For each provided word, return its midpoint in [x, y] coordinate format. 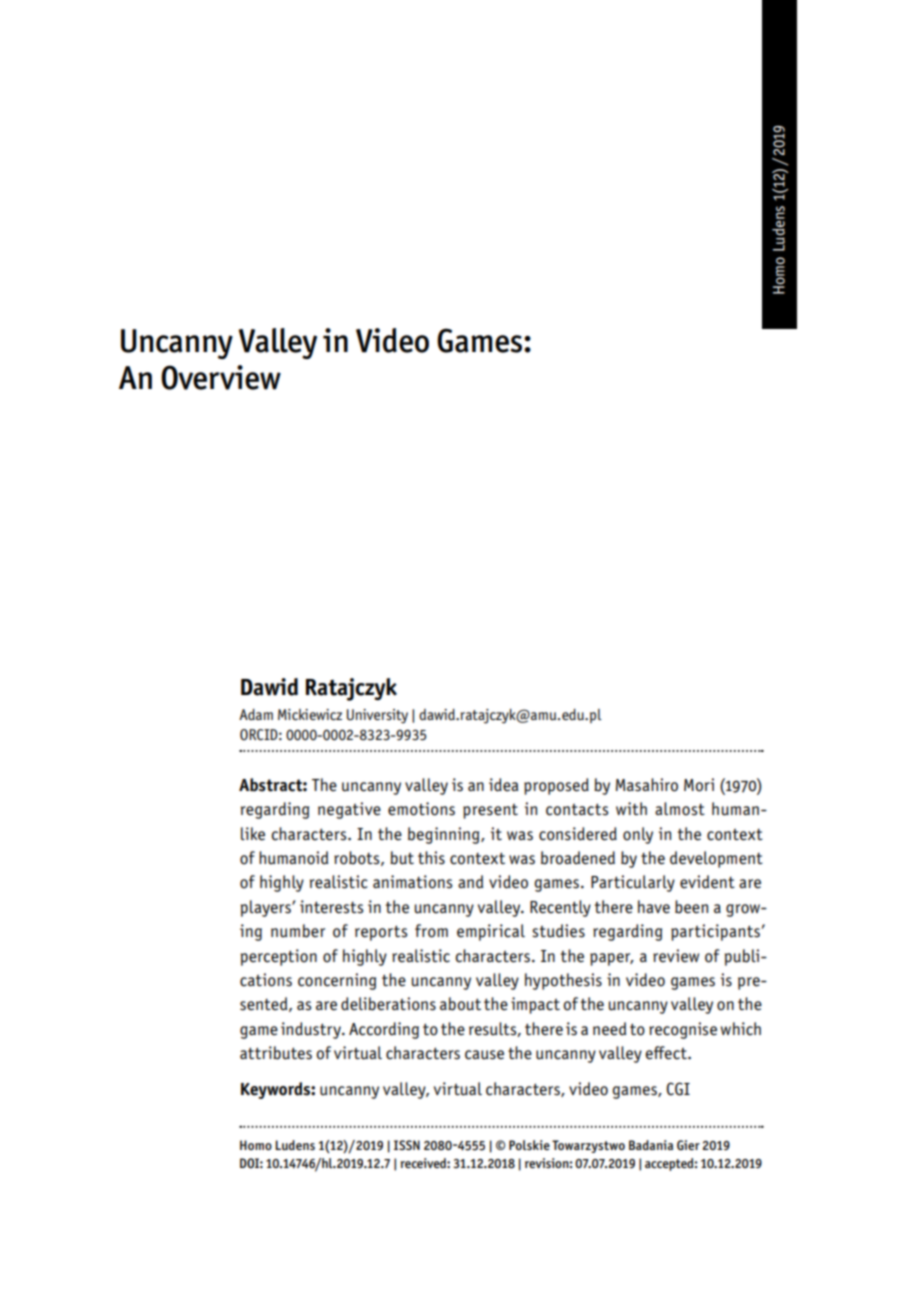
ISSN [407, 1145]
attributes [276, 1053]
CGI [678, 1089]
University [377, 716]
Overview [221, 377]
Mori [699, 785]
